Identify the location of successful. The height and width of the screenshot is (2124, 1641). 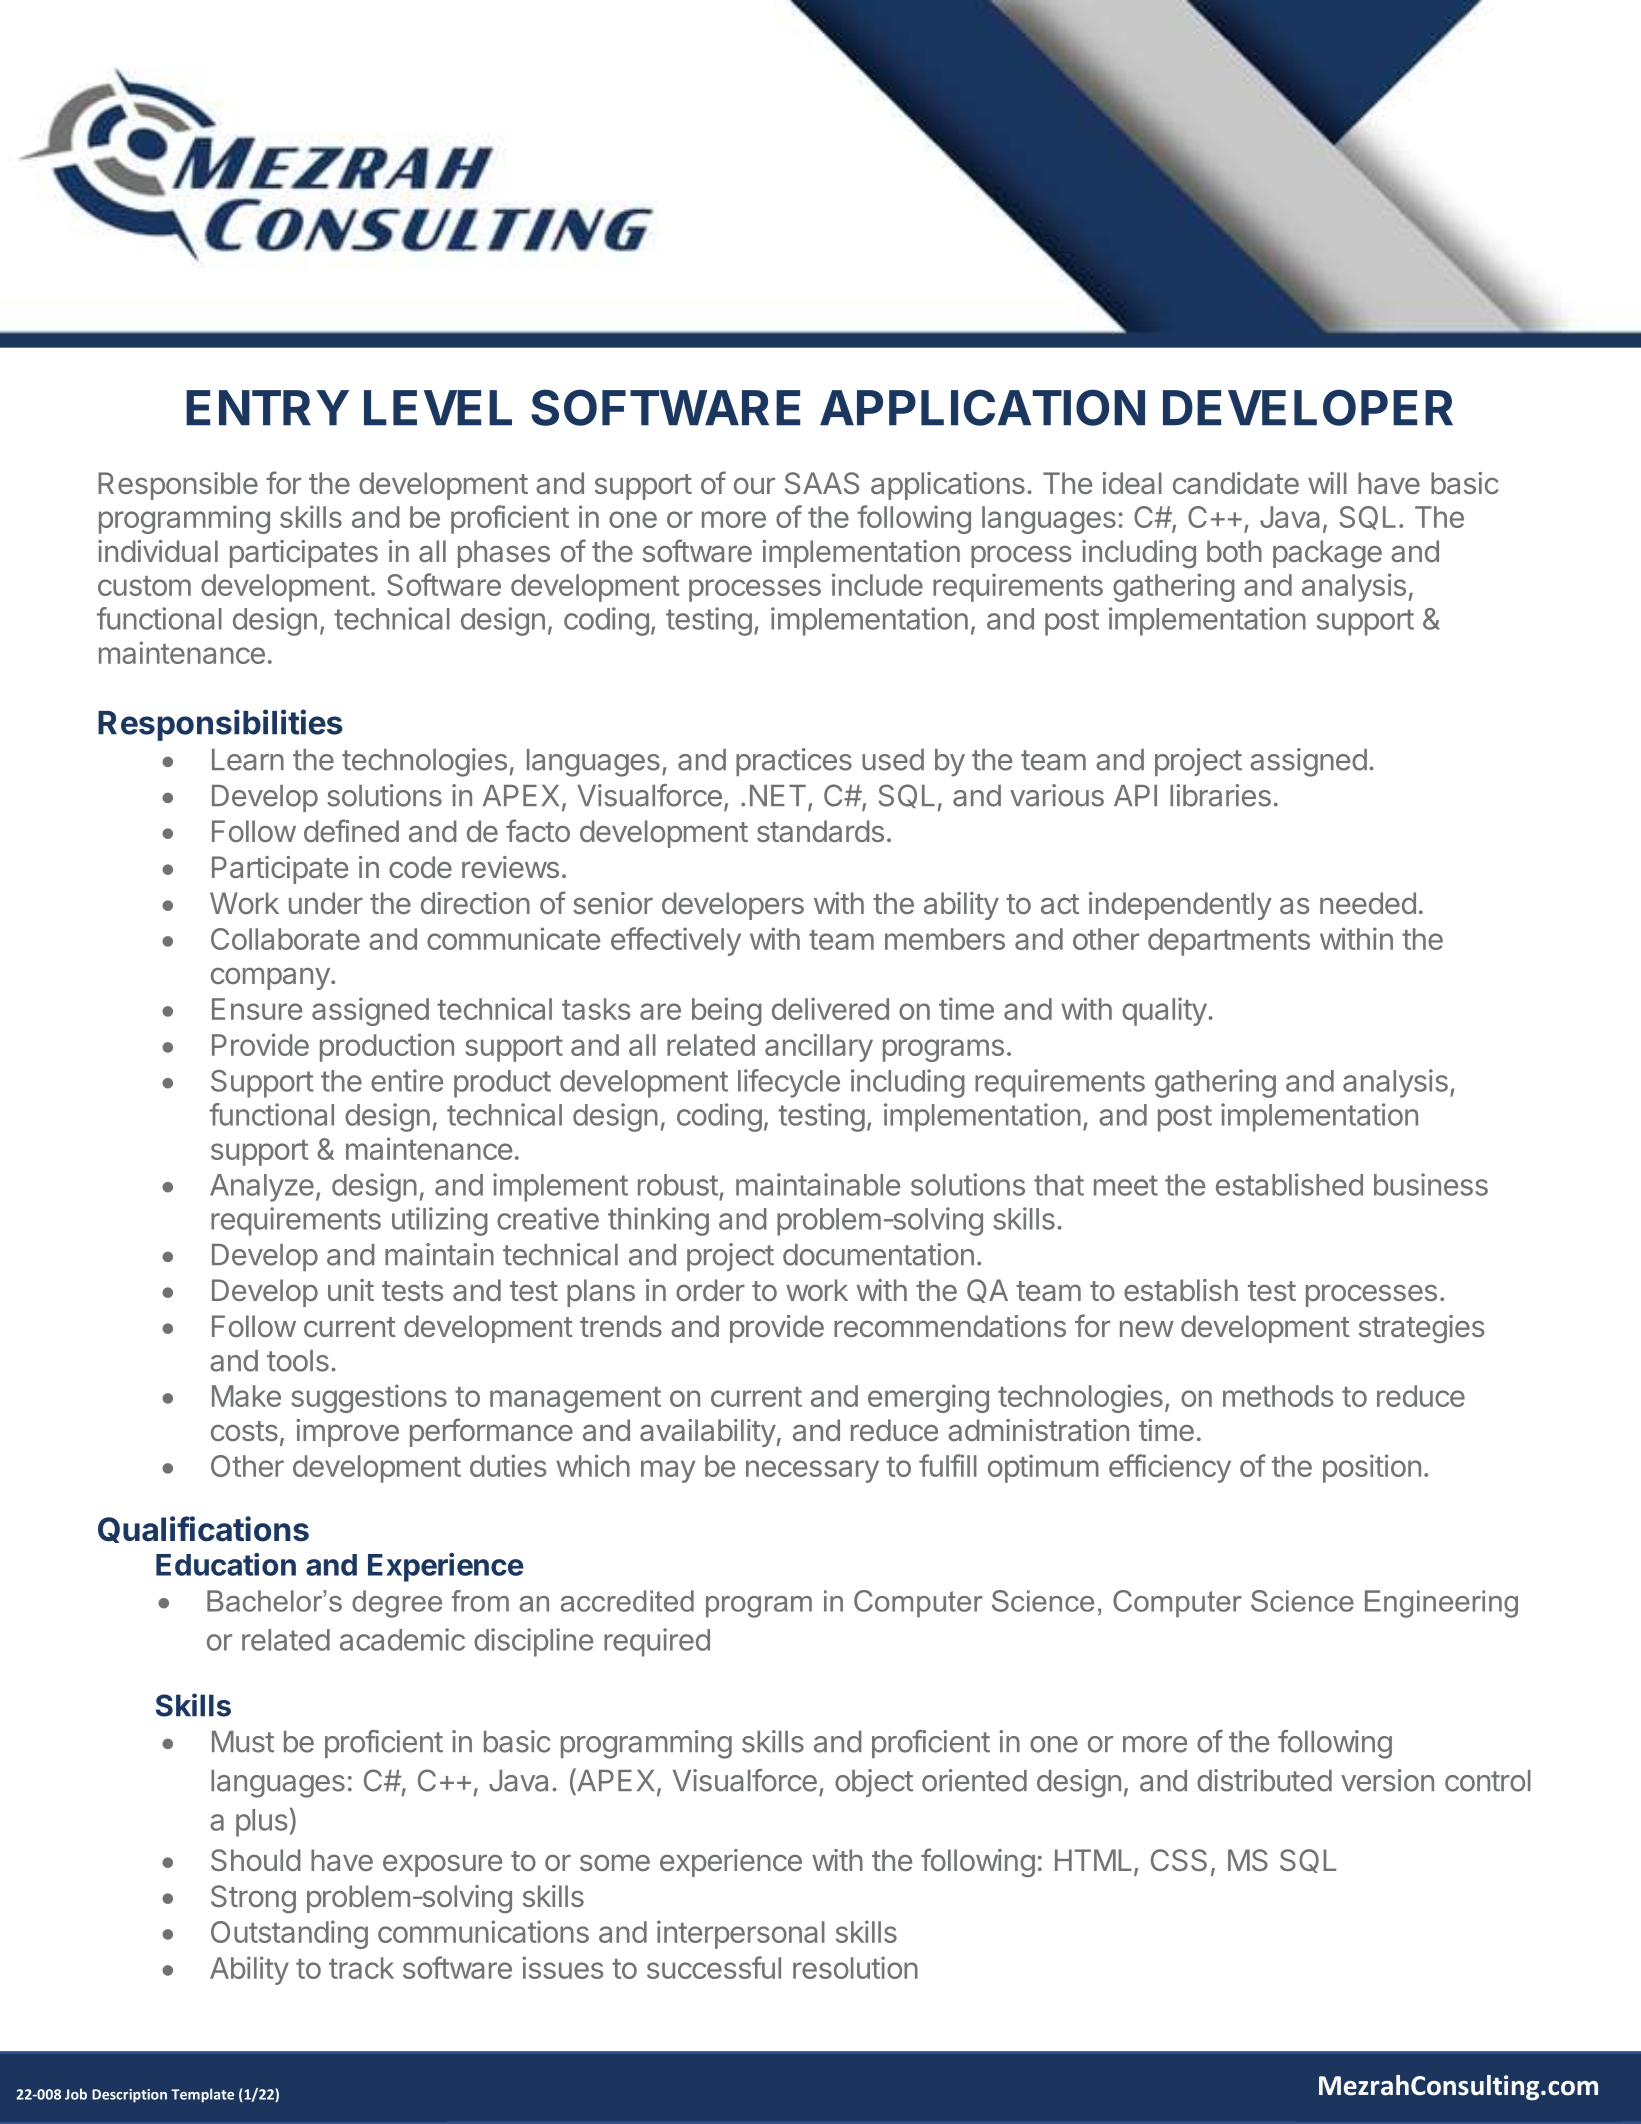
(714, 1967).
